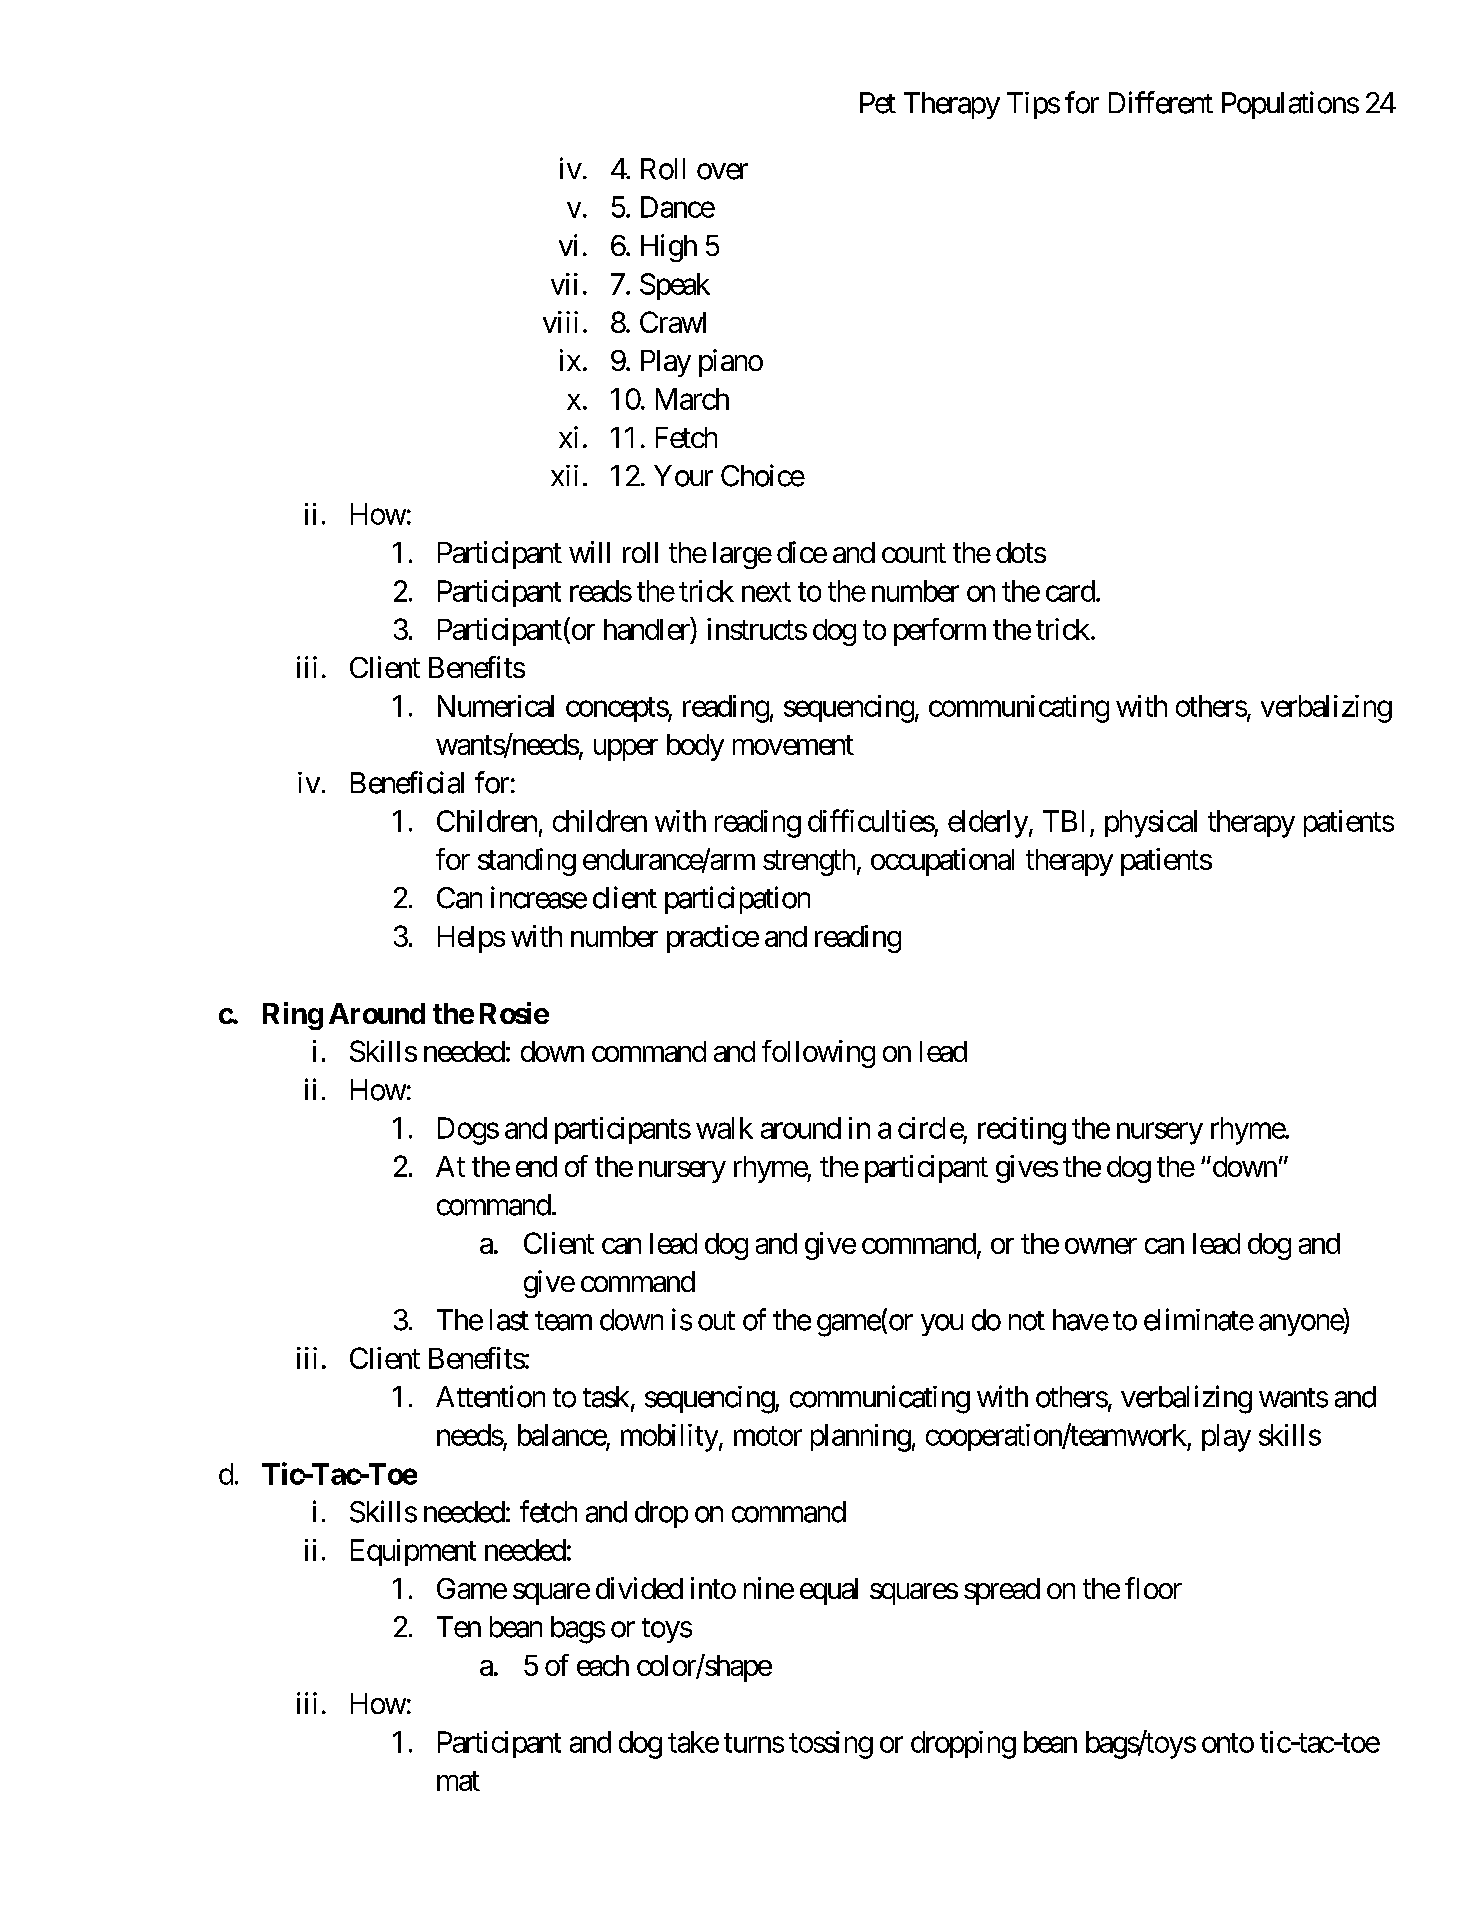 This document has height=1915, width=1480. Describe the element at coordinates (793, 745) in the document. I see `movement` at that location.
